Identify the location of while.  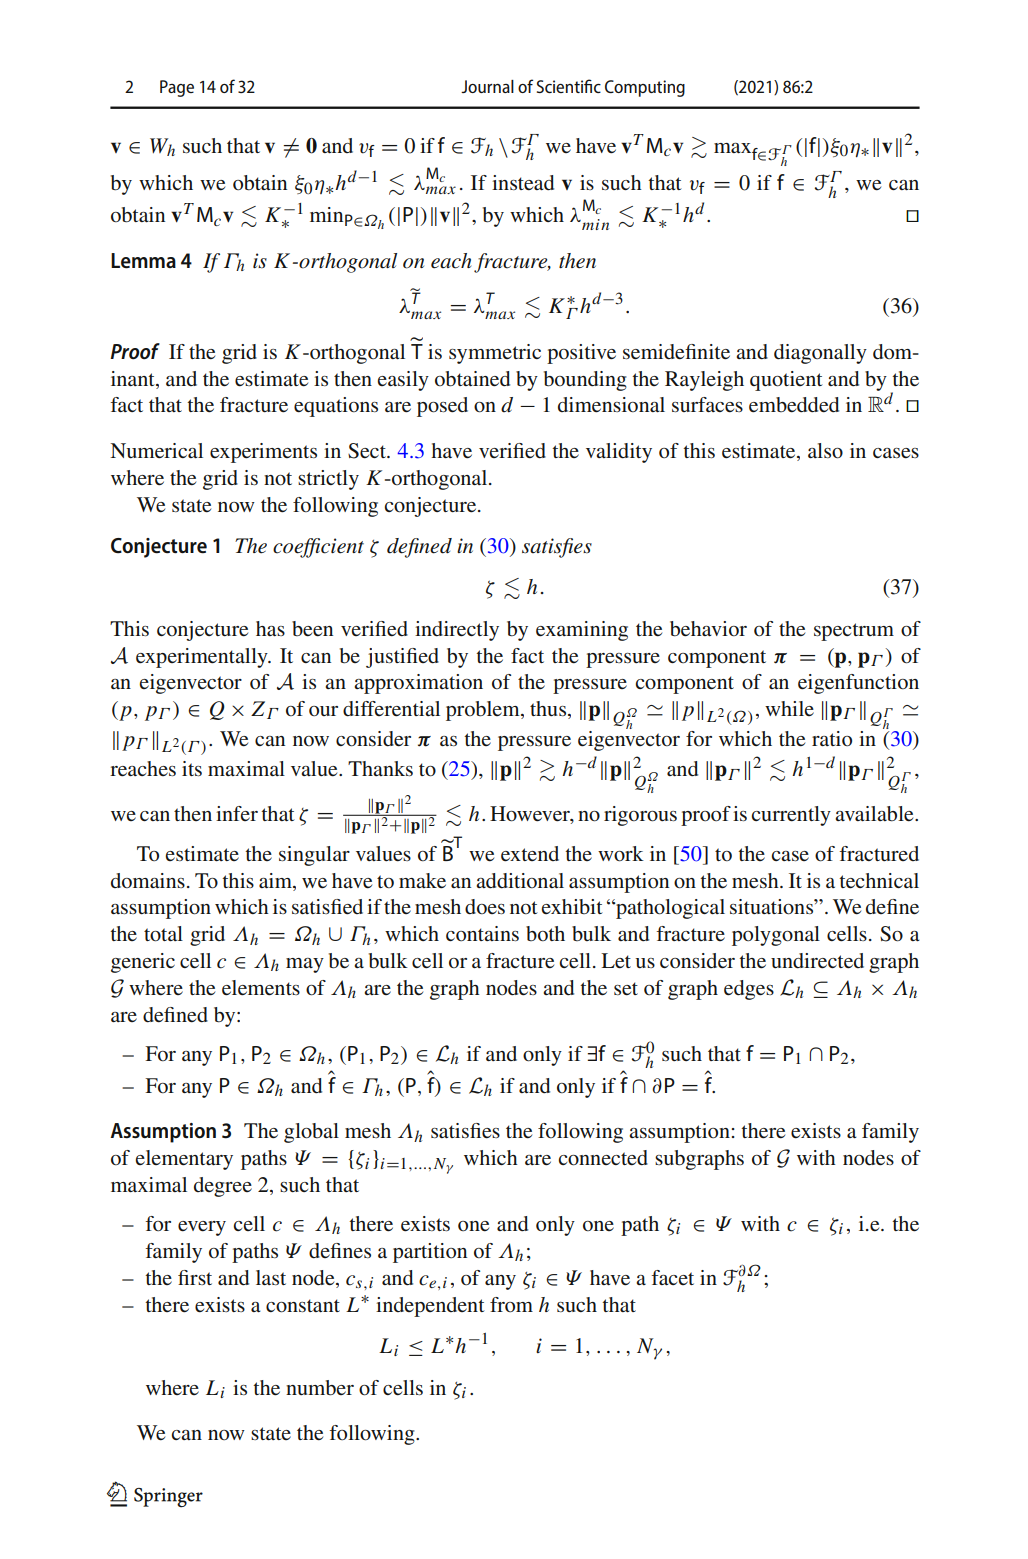
(789, 708).
